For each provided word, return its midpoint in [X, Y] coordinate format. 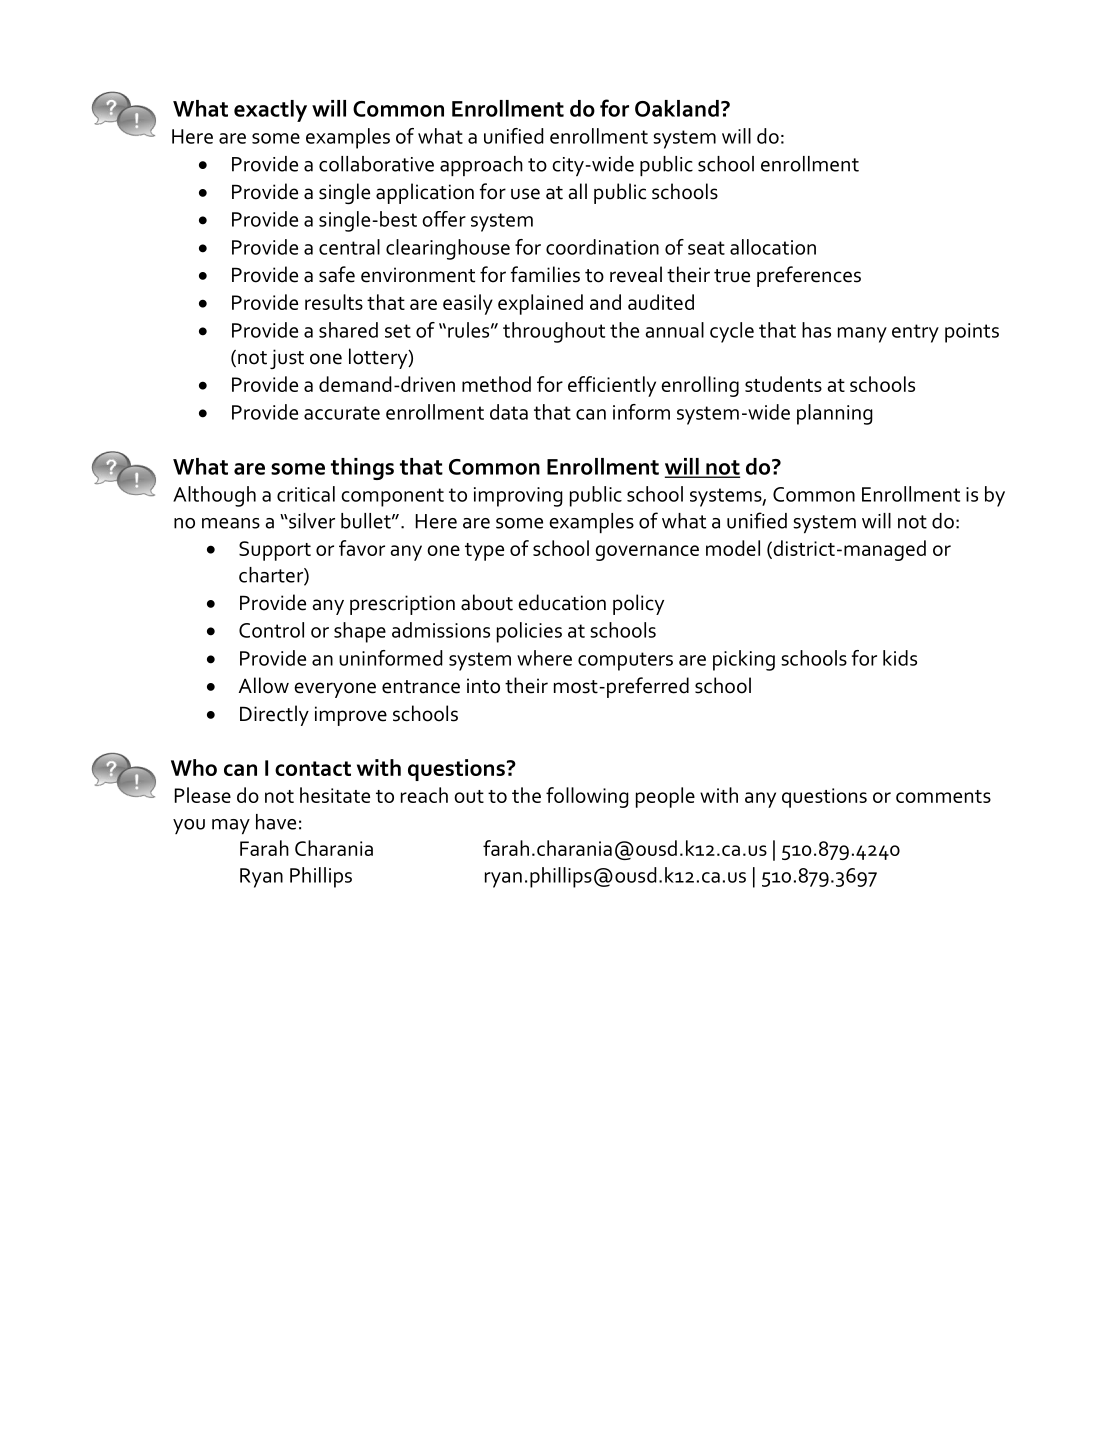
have [276, 822]
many [862, 335]
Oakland [677, 108]
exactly [270, 111]
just [287, 359]
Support [275, 551]
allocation [773, 247]
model [733, 548]
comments [943, 796]
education [562, 602]
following [587, 797]
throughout [554, 332]
